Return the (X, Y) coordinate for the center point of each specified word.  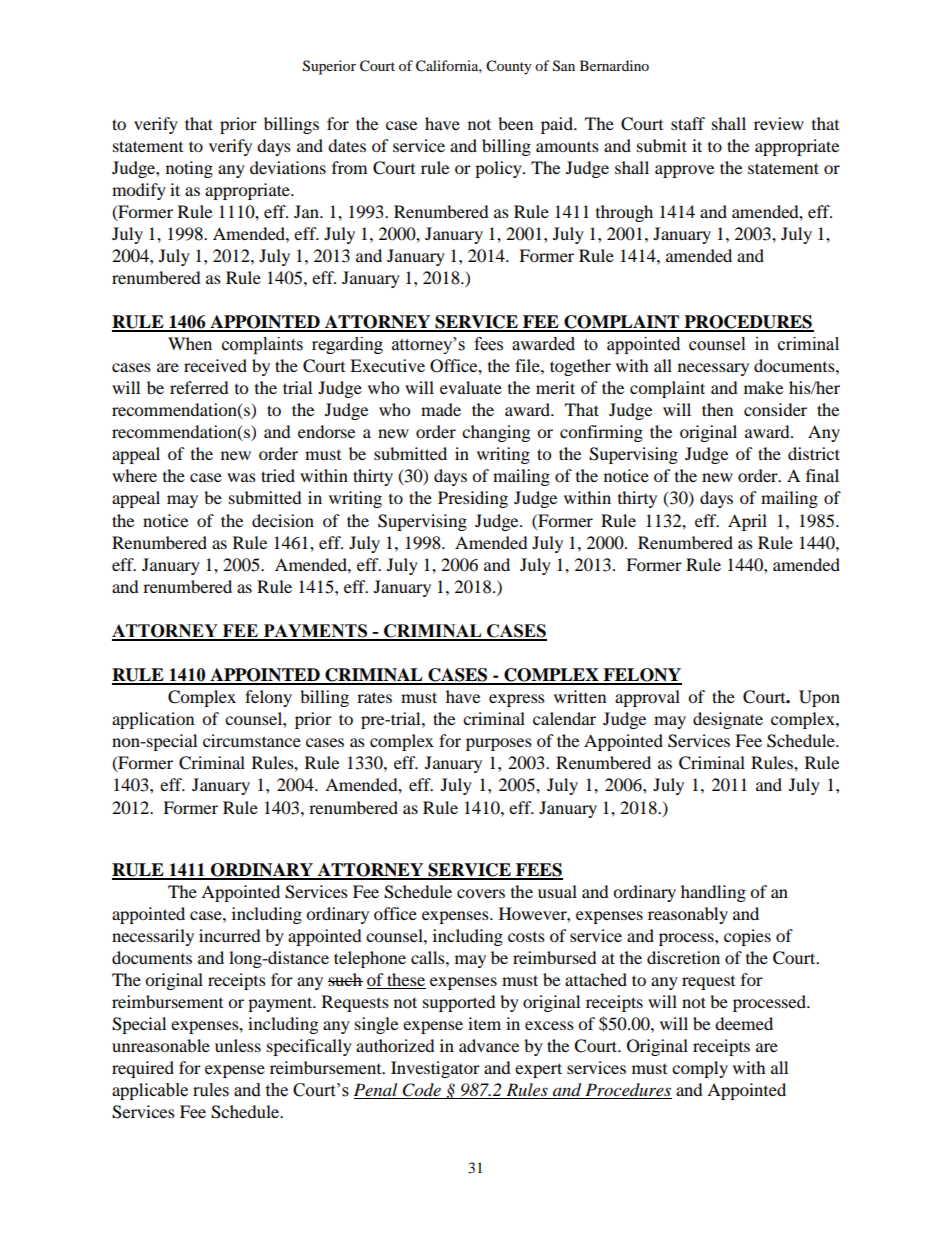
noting (189, 169)
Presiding (473, 499)
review (779, 123)
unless (238, 1045)
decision (283, 520)
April (747, 522)
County (509, 67)
